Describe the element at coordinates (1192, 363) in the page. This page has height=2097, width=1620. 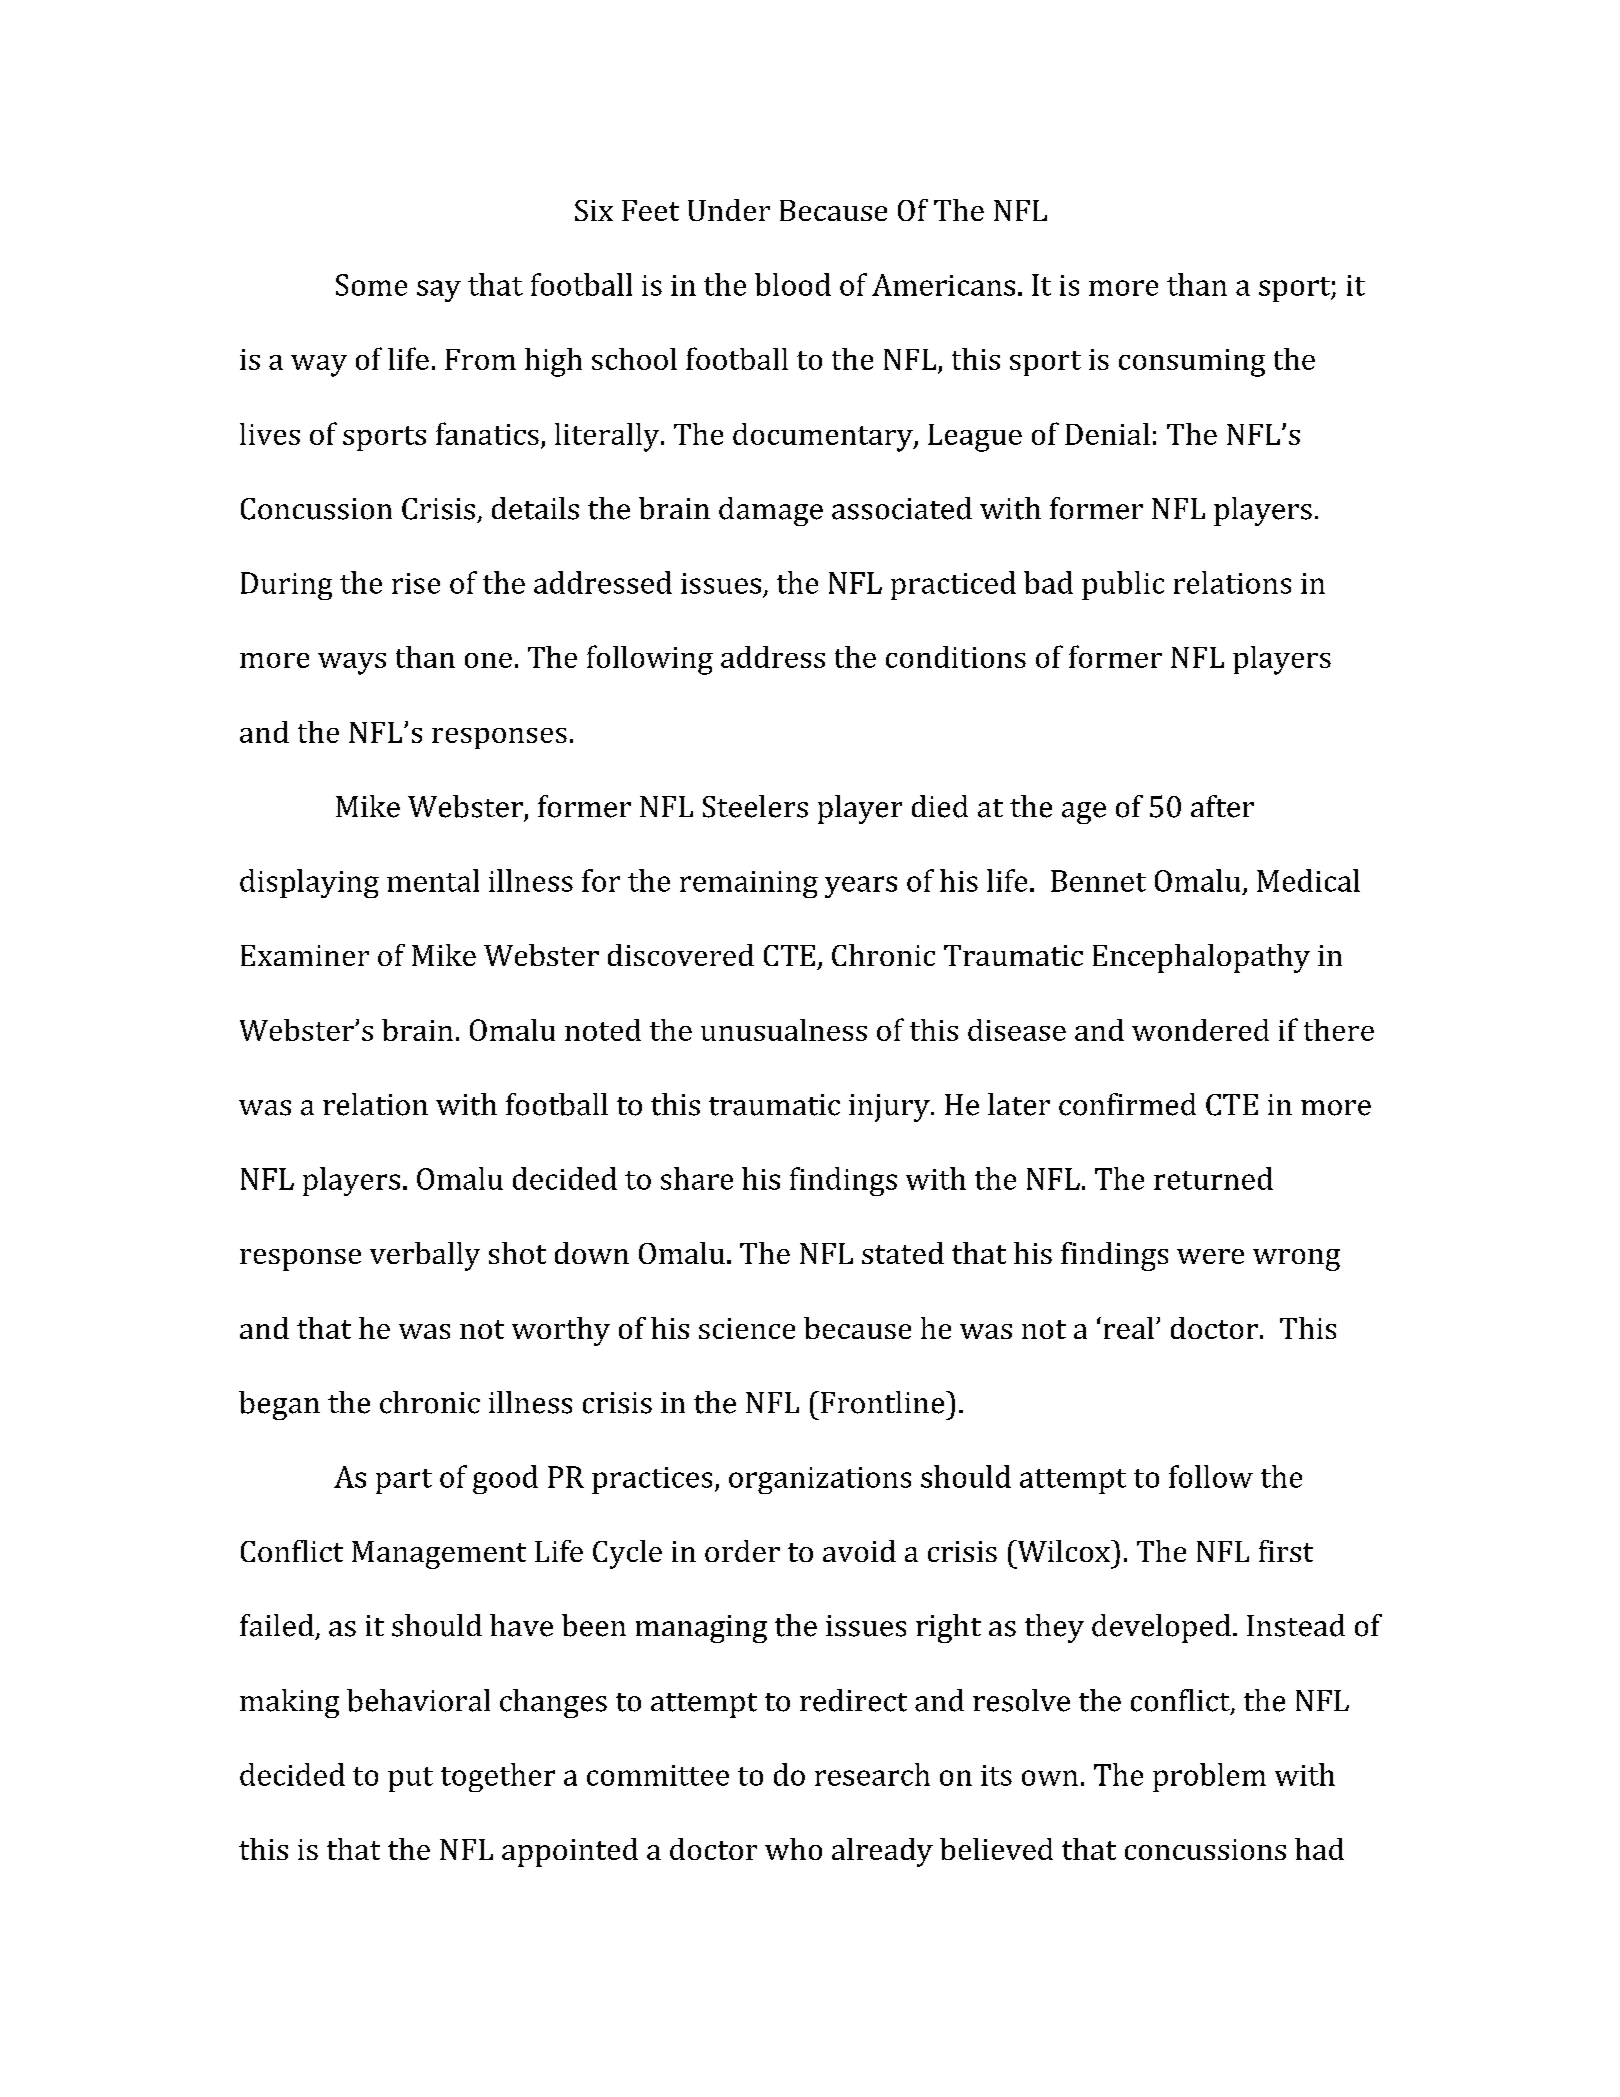
I see `consuming` at that location.
